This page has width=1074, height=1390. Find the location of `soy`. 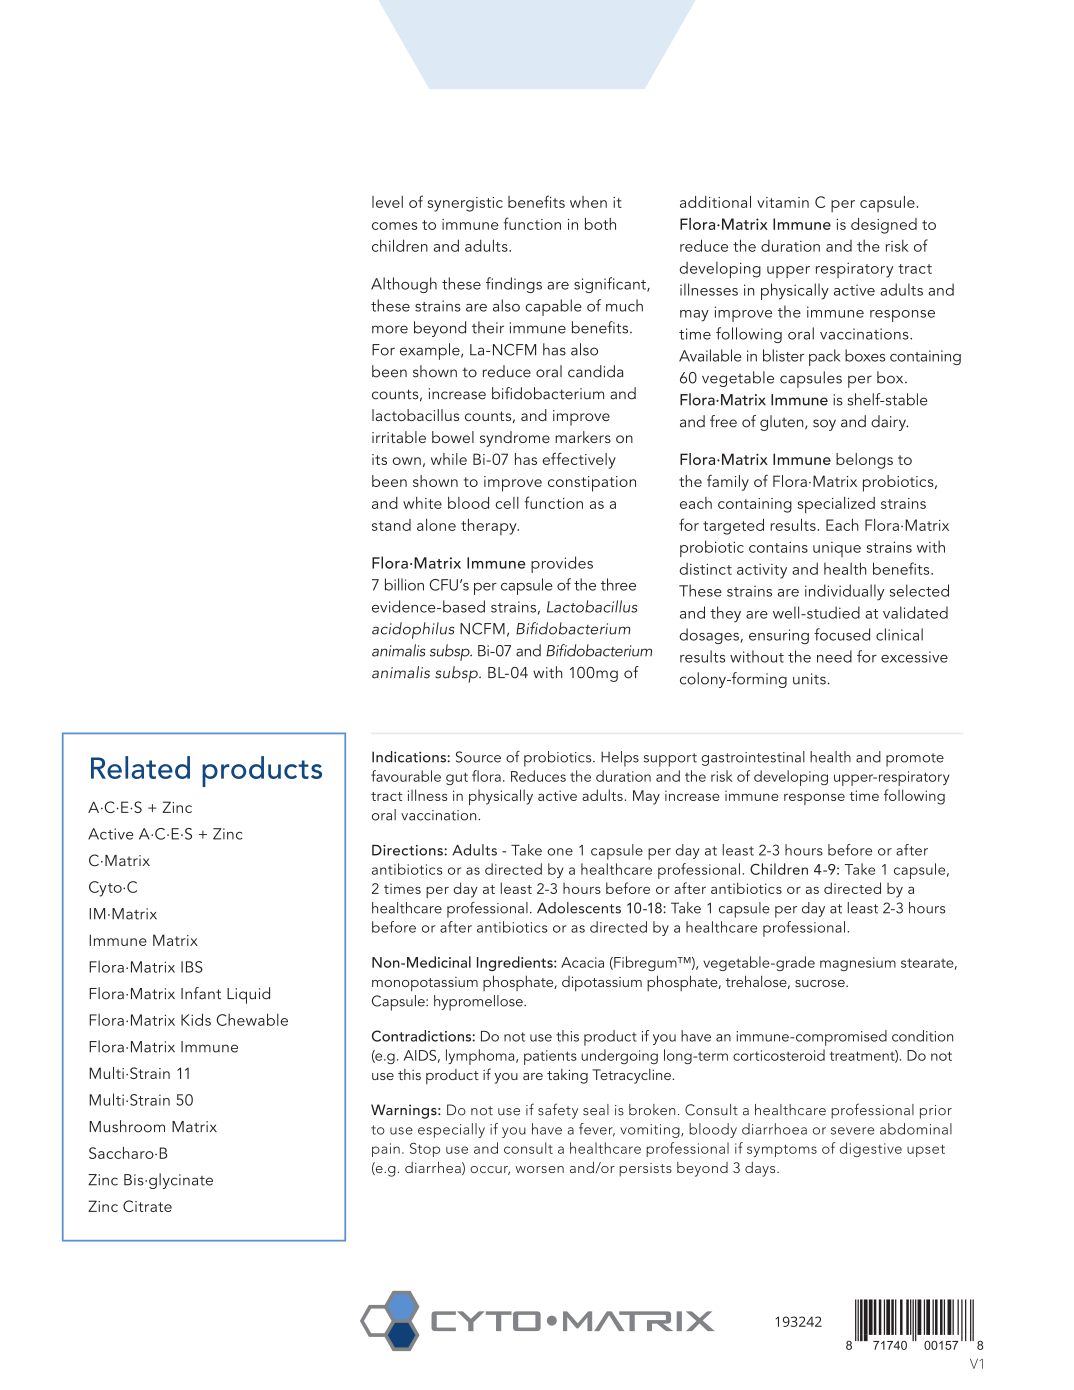

soy is located at coordinates (824, 425).
